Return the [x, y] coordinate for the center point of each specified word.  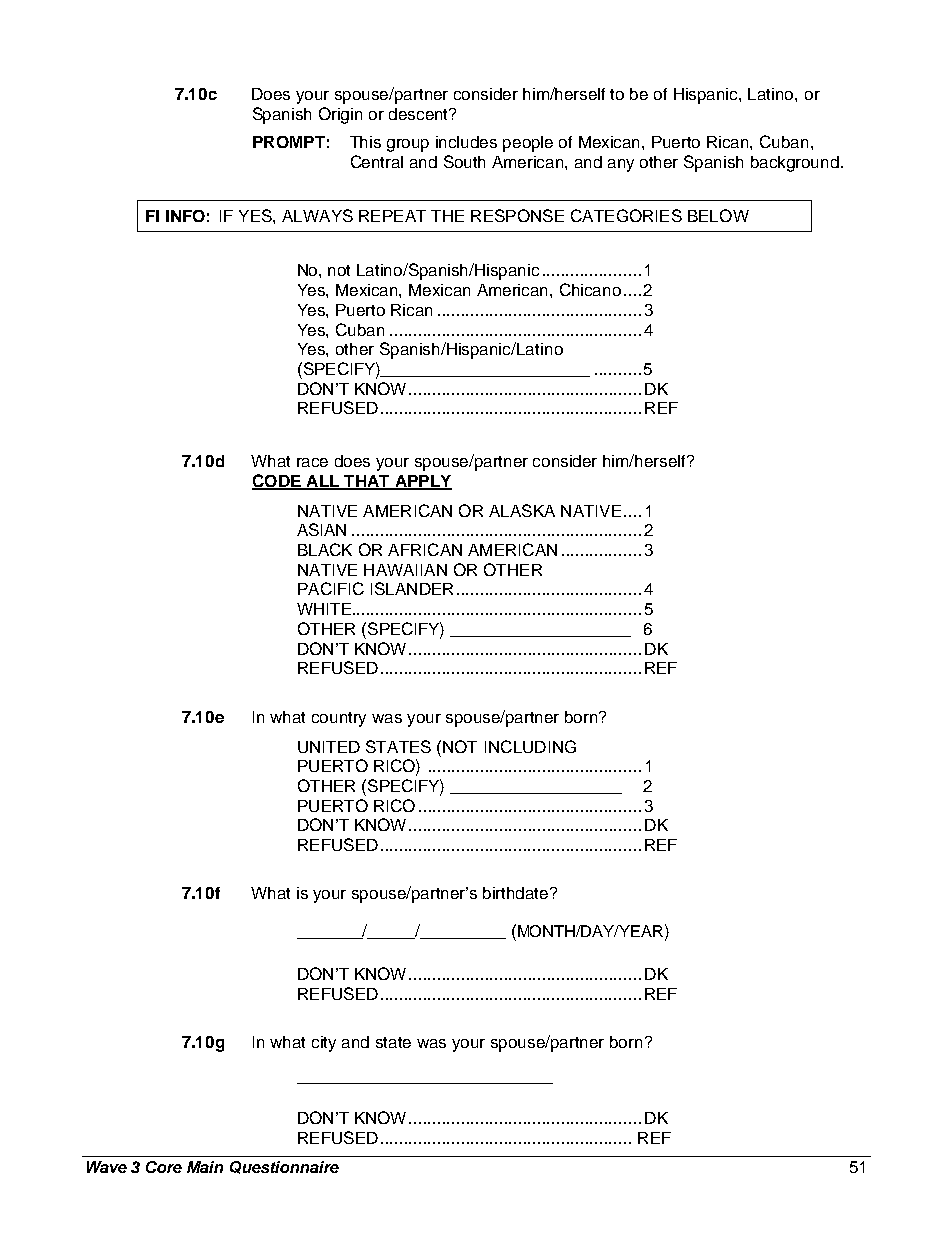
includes [466, 142]
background [795, 164]
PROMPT [289, 142]
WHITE [324, 609]
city [324, 1044]
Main [205, 1167]
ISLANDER [412, 588]
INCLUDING [530, 746]
